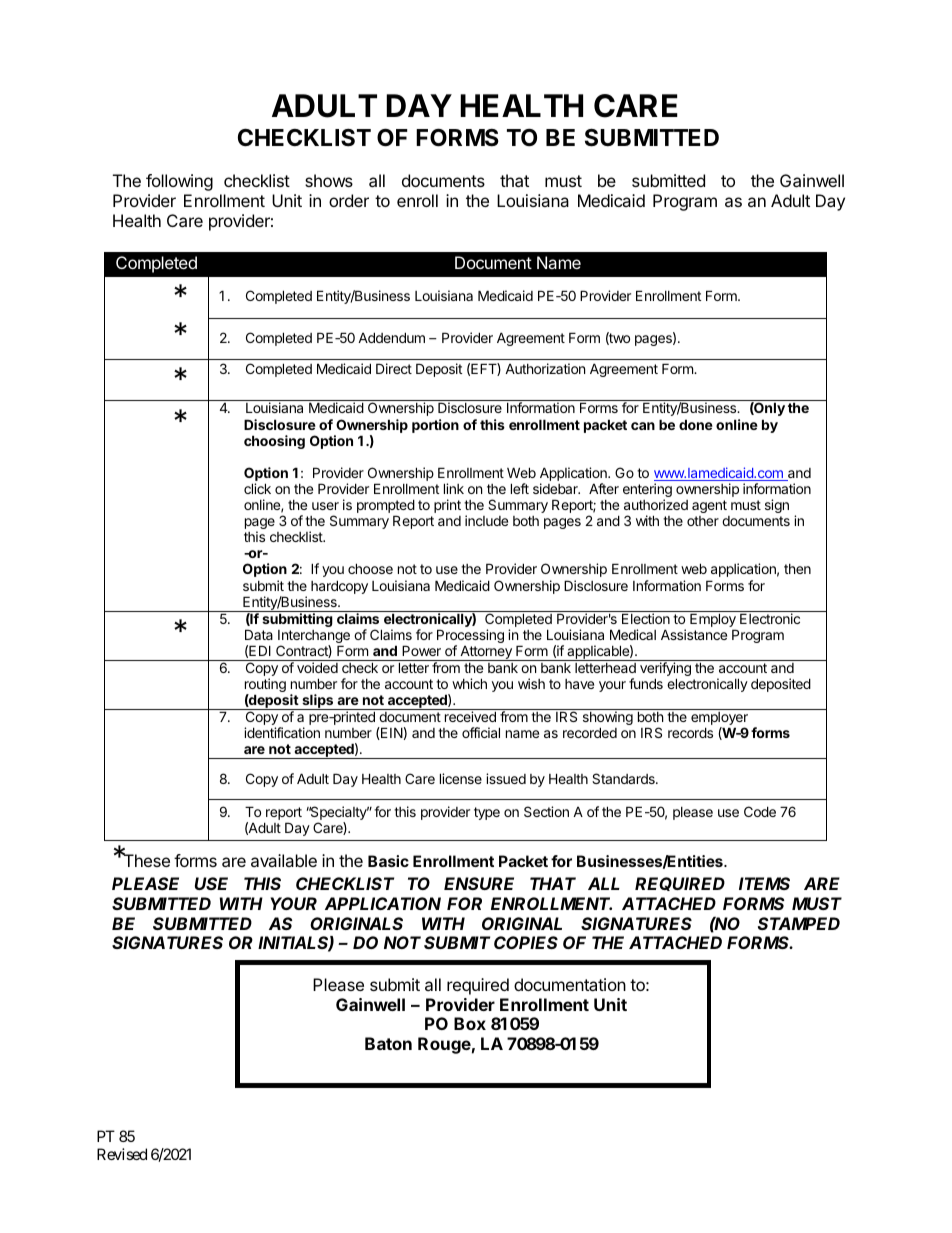 The height and width of the page is (1233, 952). What do you see at coordinates (760, 811) in the page?
I see `Code` at bounding box center [760, 811].
